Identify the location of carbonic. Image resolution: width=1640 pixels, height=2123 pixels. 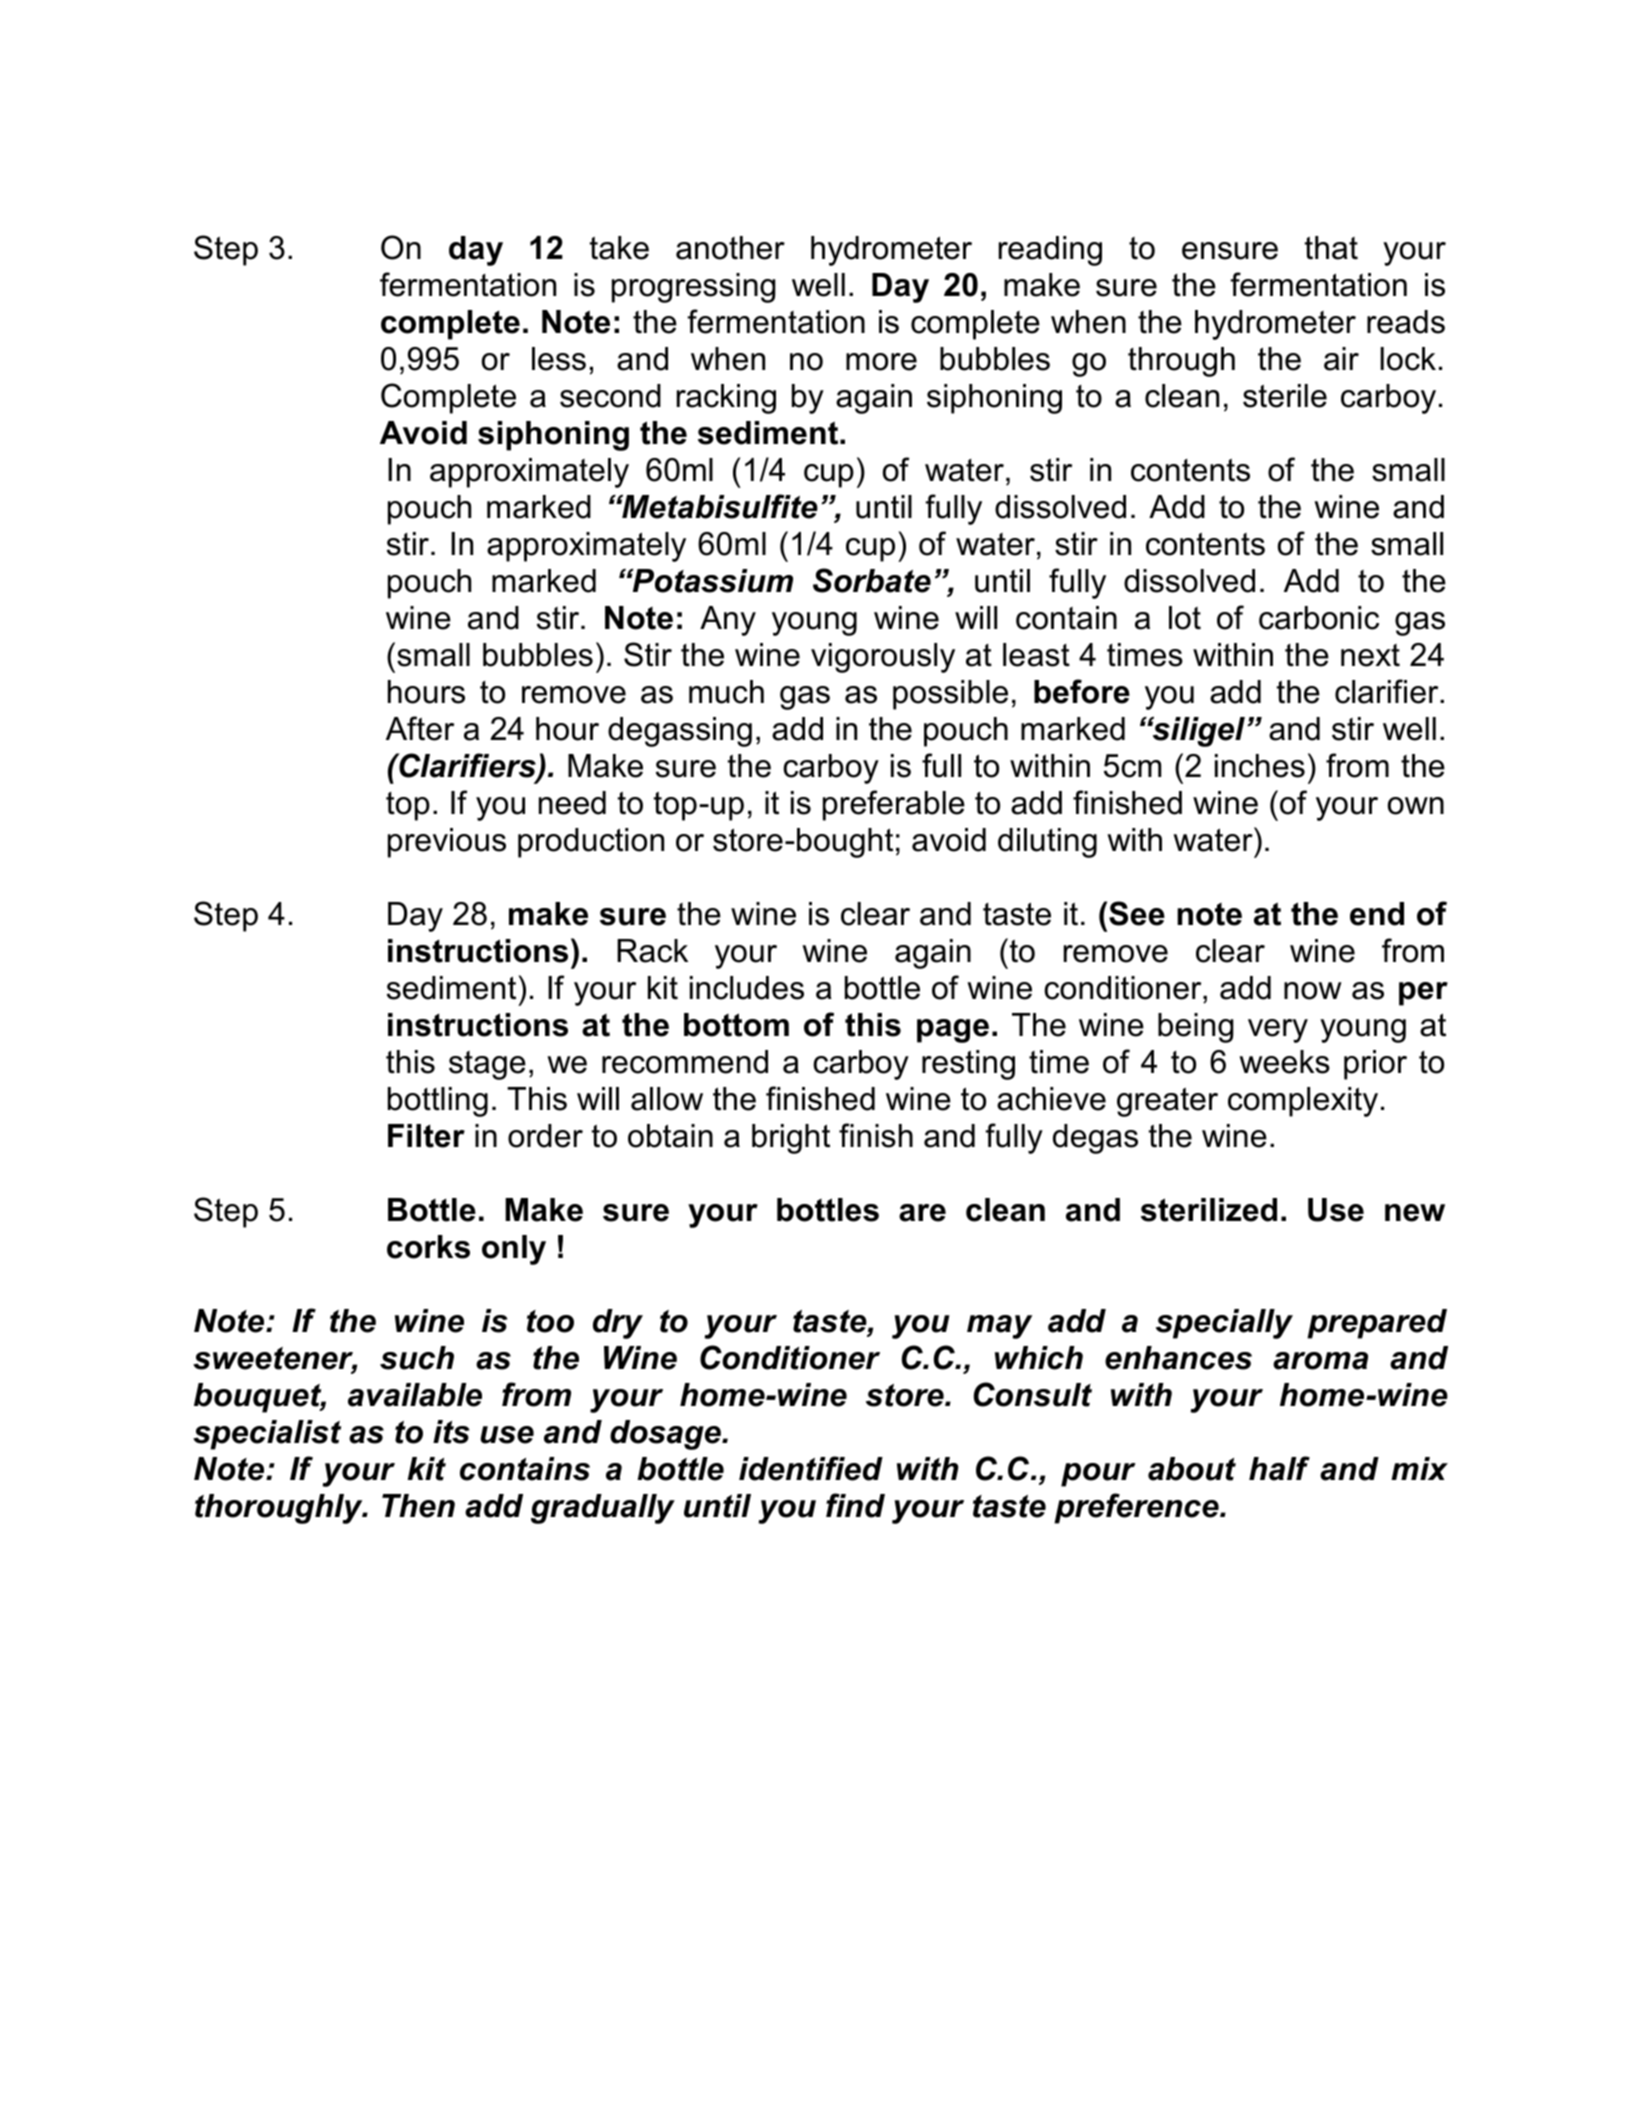
(1319, 618).
